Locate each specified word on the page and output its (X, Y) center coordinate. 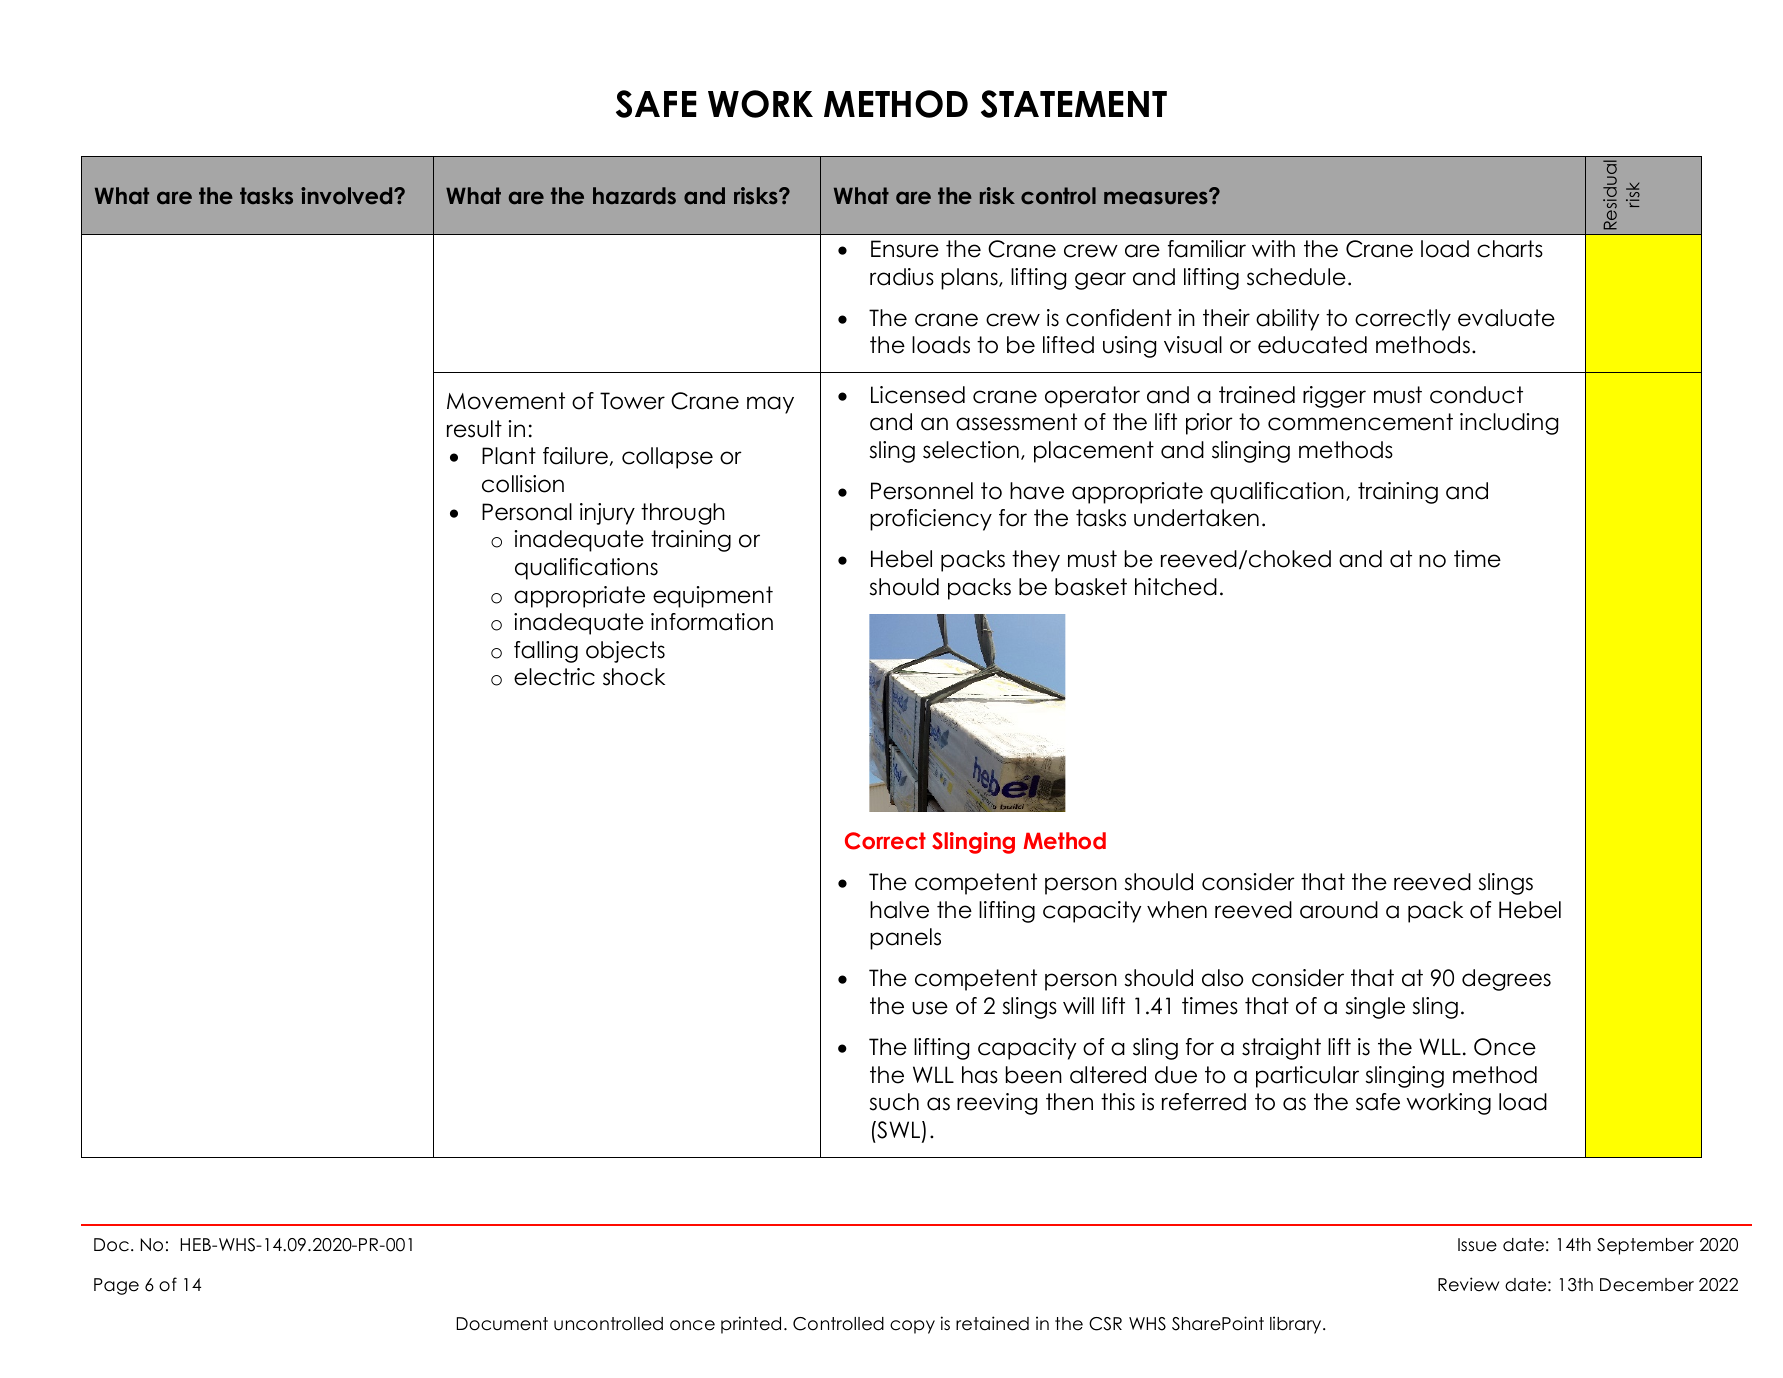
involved (348, 196)
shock (634, 677)
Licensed (918, 395)
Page (116, 1286)
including (1509, 424)
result (474, 429)
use (930, 1008)
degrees (1506, 980)
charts (1510, 249)
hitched (1176, 587)
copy (912, 1327)
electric (554, 677)
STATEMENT (1074, 104)
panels (905, 939)
